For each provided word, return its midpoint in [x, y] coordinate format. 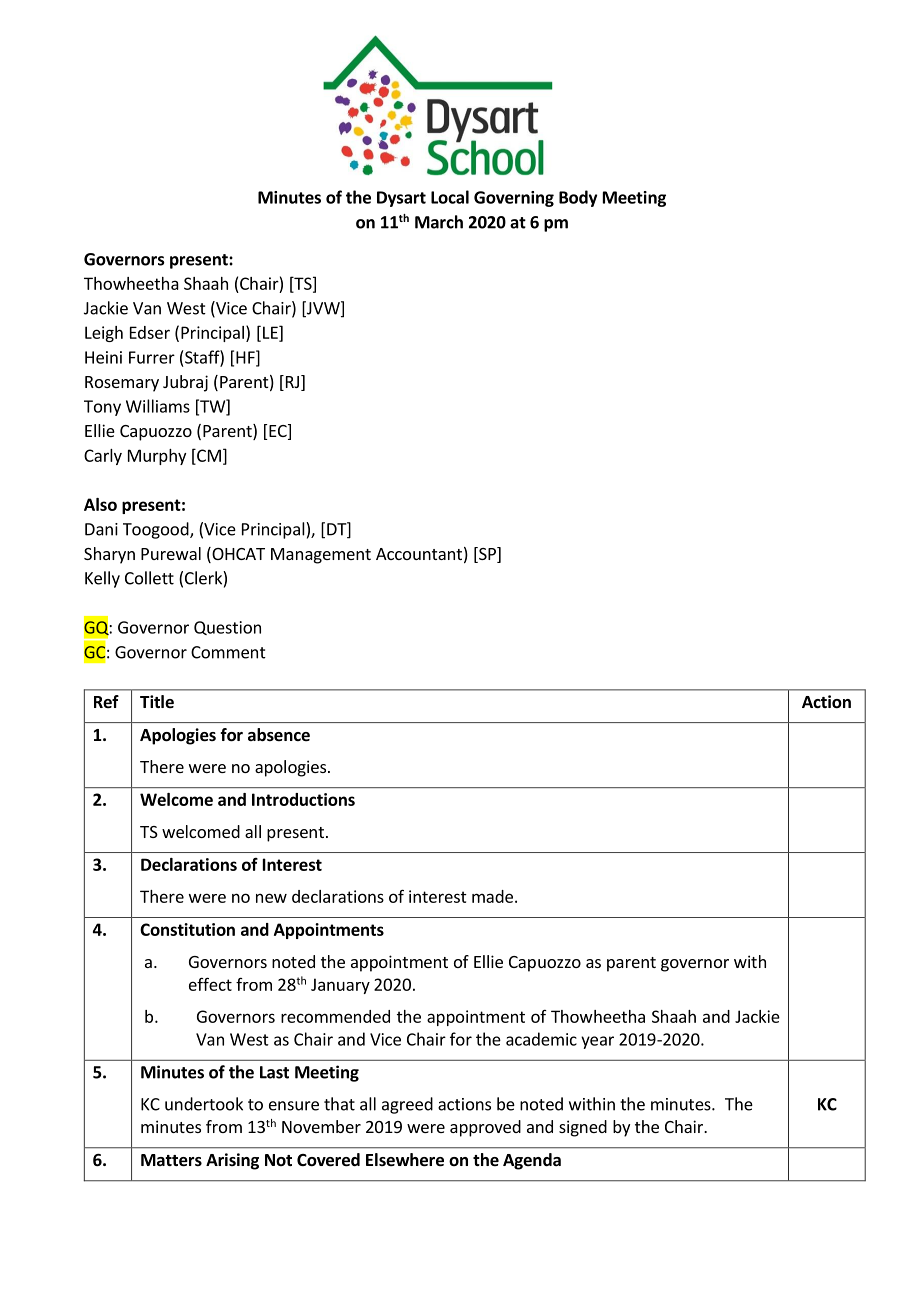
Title [157, 702]
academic [541, 1039]
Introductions [303, 799]
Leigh [104, 334]
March [439, 222]
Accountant [419, 554]
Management [321, 556]
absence [279, 735]
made [492, 896]
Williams [158, 406]
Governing [514, 199]
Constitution [187, 929]
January [340, 986]
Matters [171, 1160]
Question [227, 628]
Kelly [102, 579]
